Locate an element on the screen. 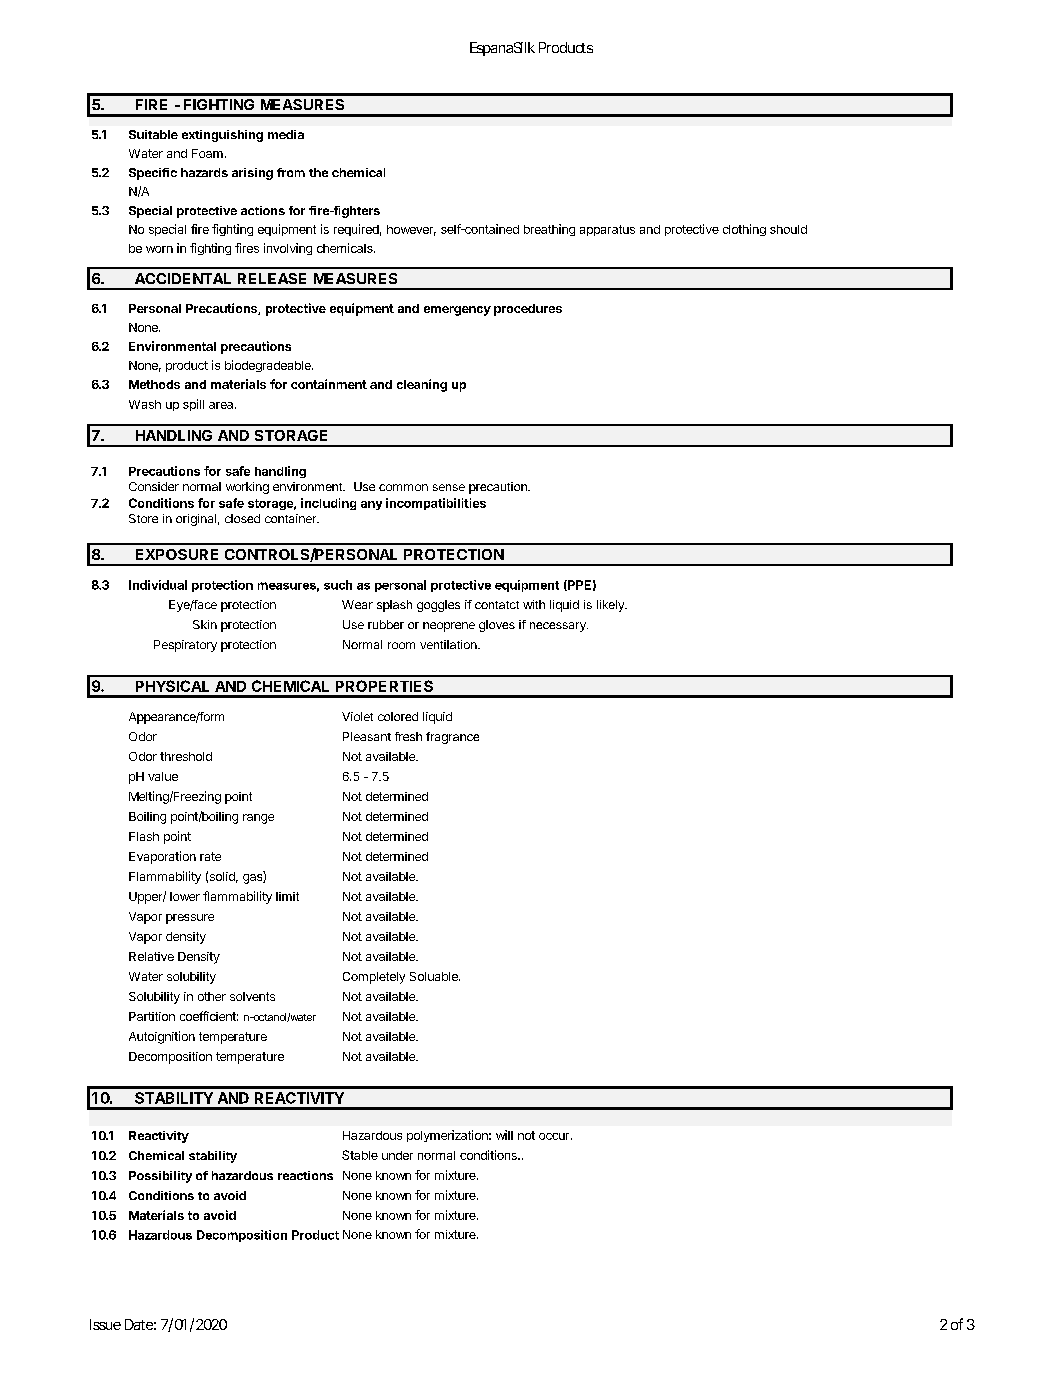 This screenshot has height=1374, width=1062. hazards is located at coordinates (204, 172).
